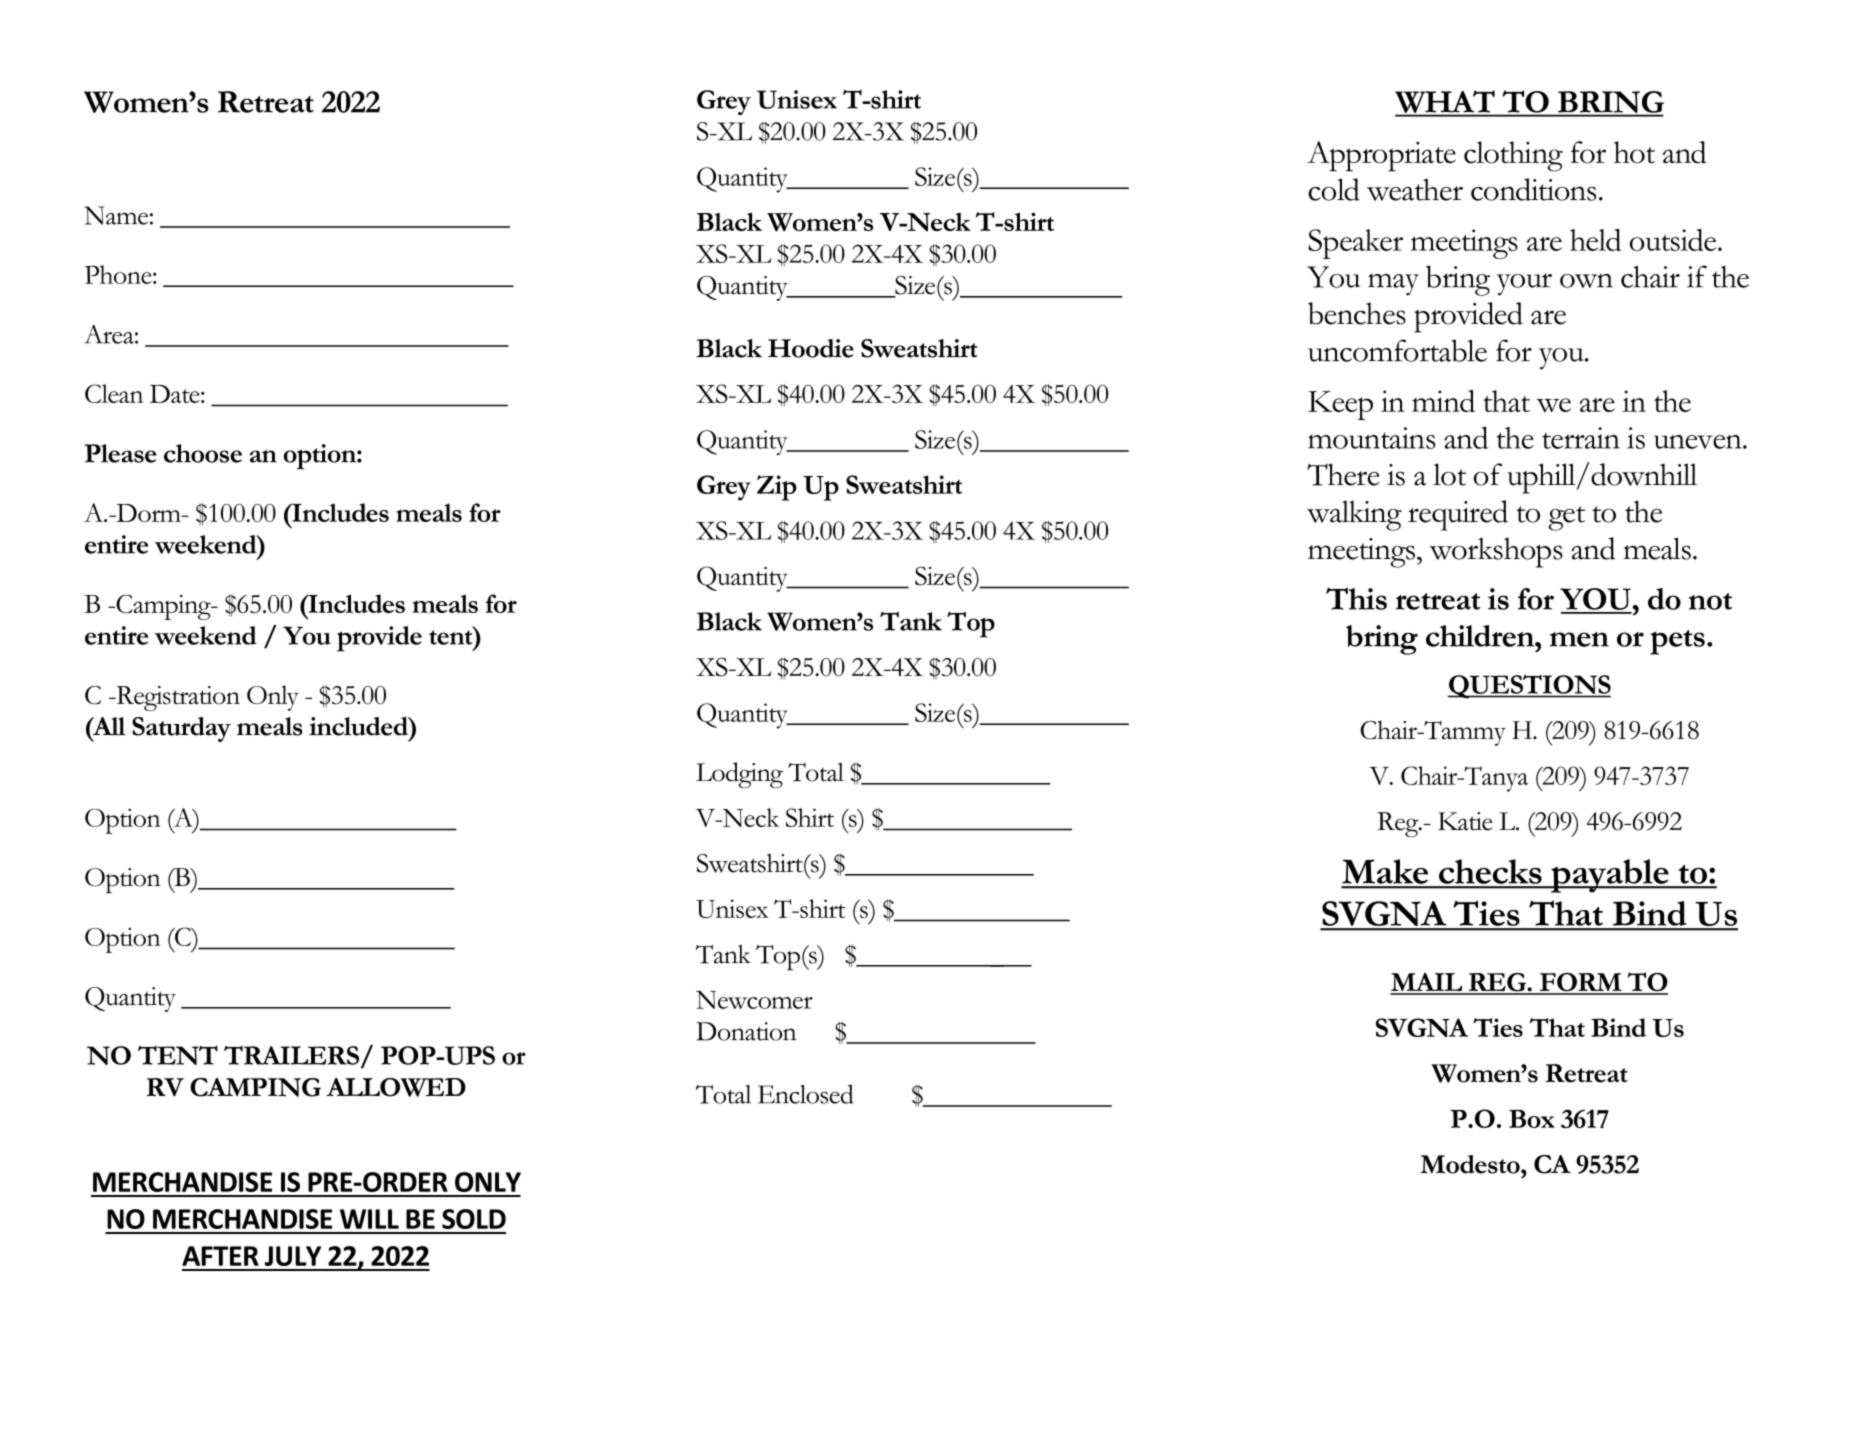  I want to click on Clean, so click(114, 393).
